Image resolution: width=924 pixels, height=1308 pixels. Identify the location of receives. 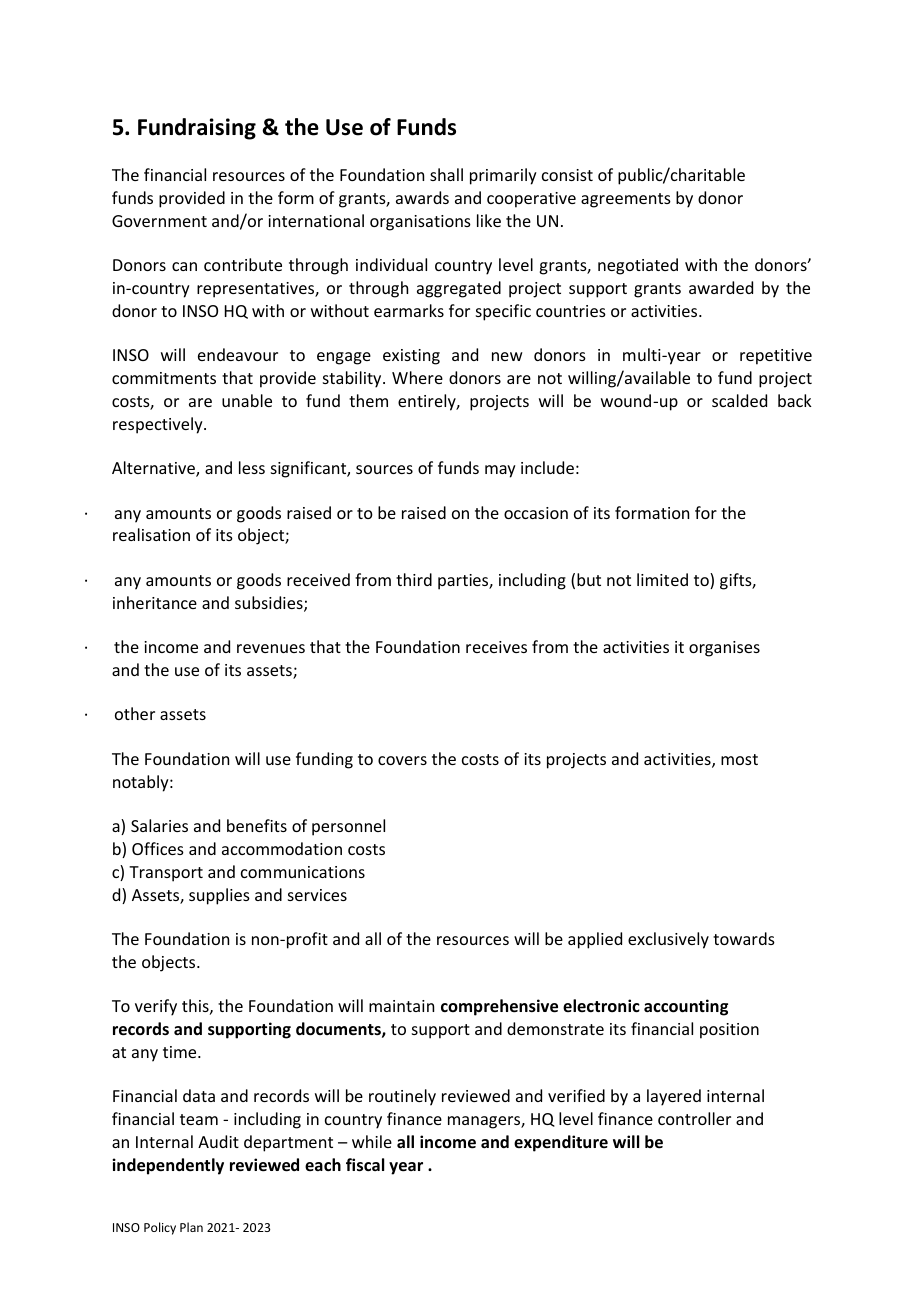
(496, 647).
